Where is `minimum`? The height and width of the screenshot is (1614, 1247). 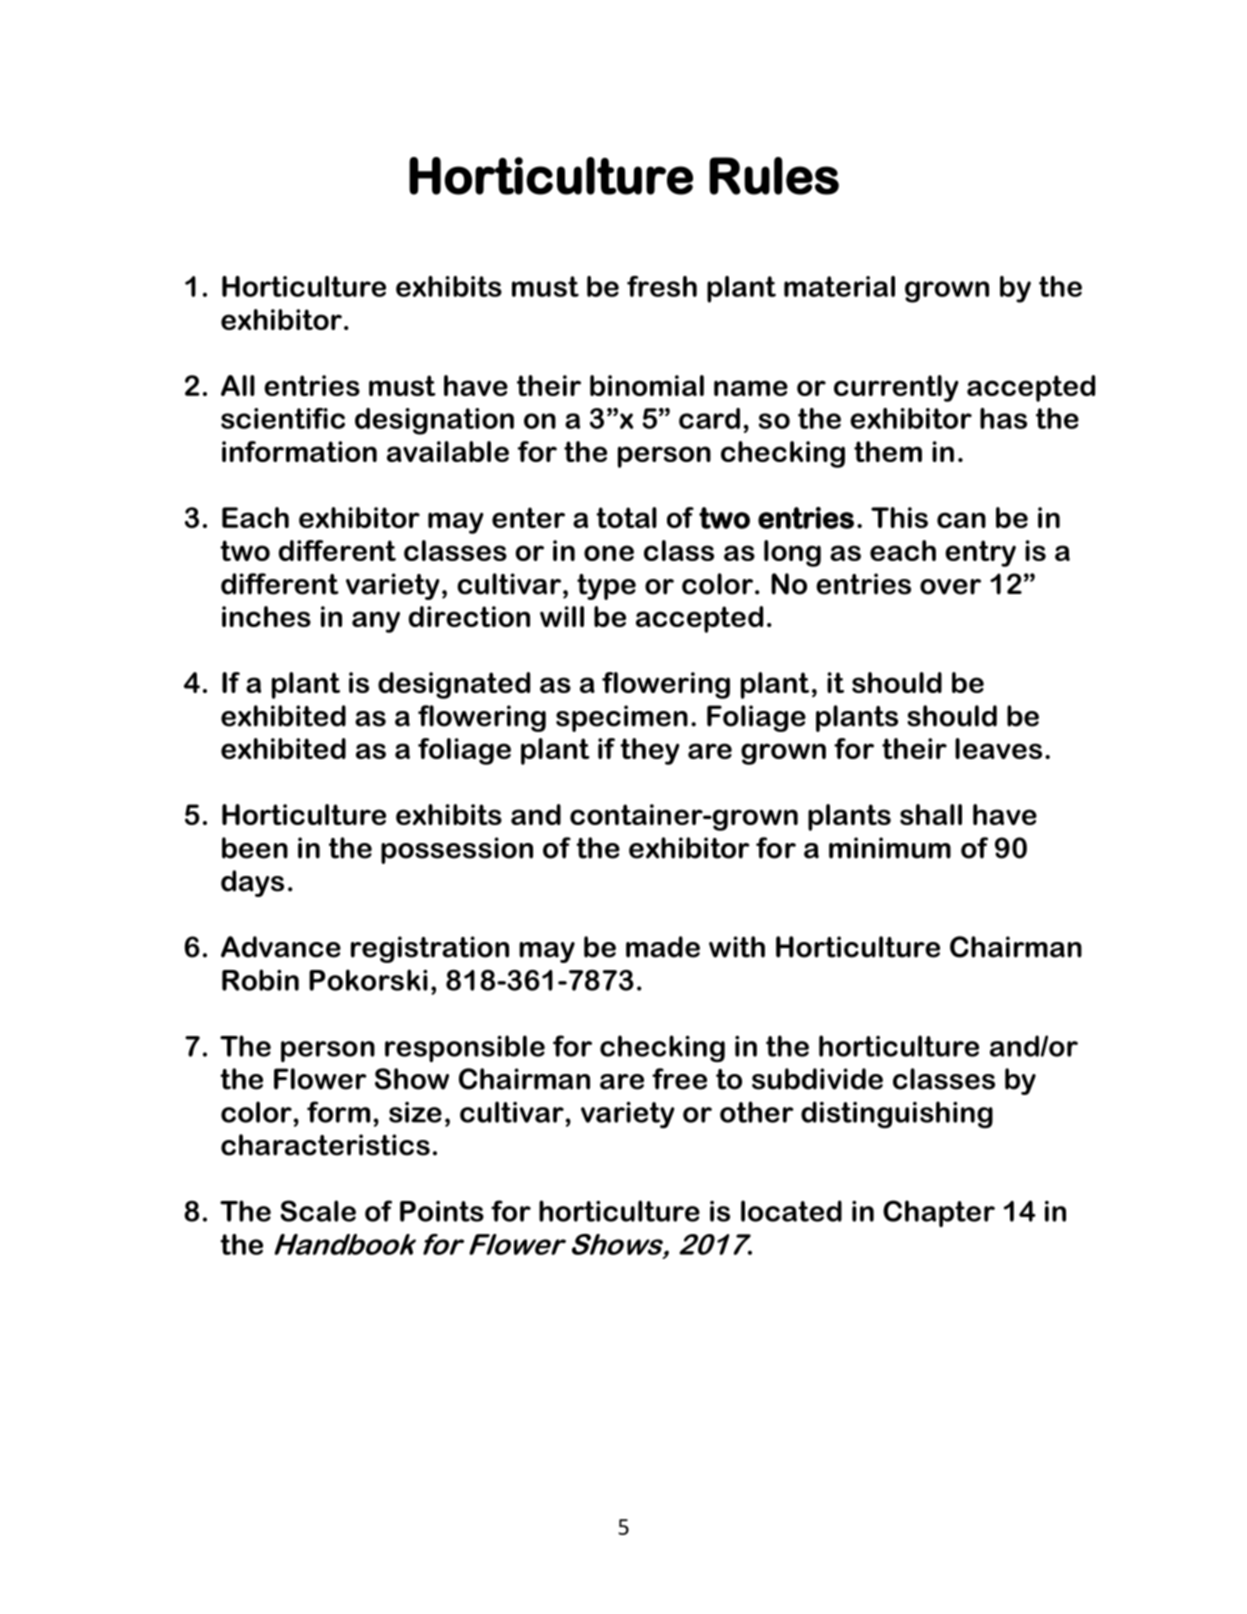
minimum is located at coordinates (890, 848).
